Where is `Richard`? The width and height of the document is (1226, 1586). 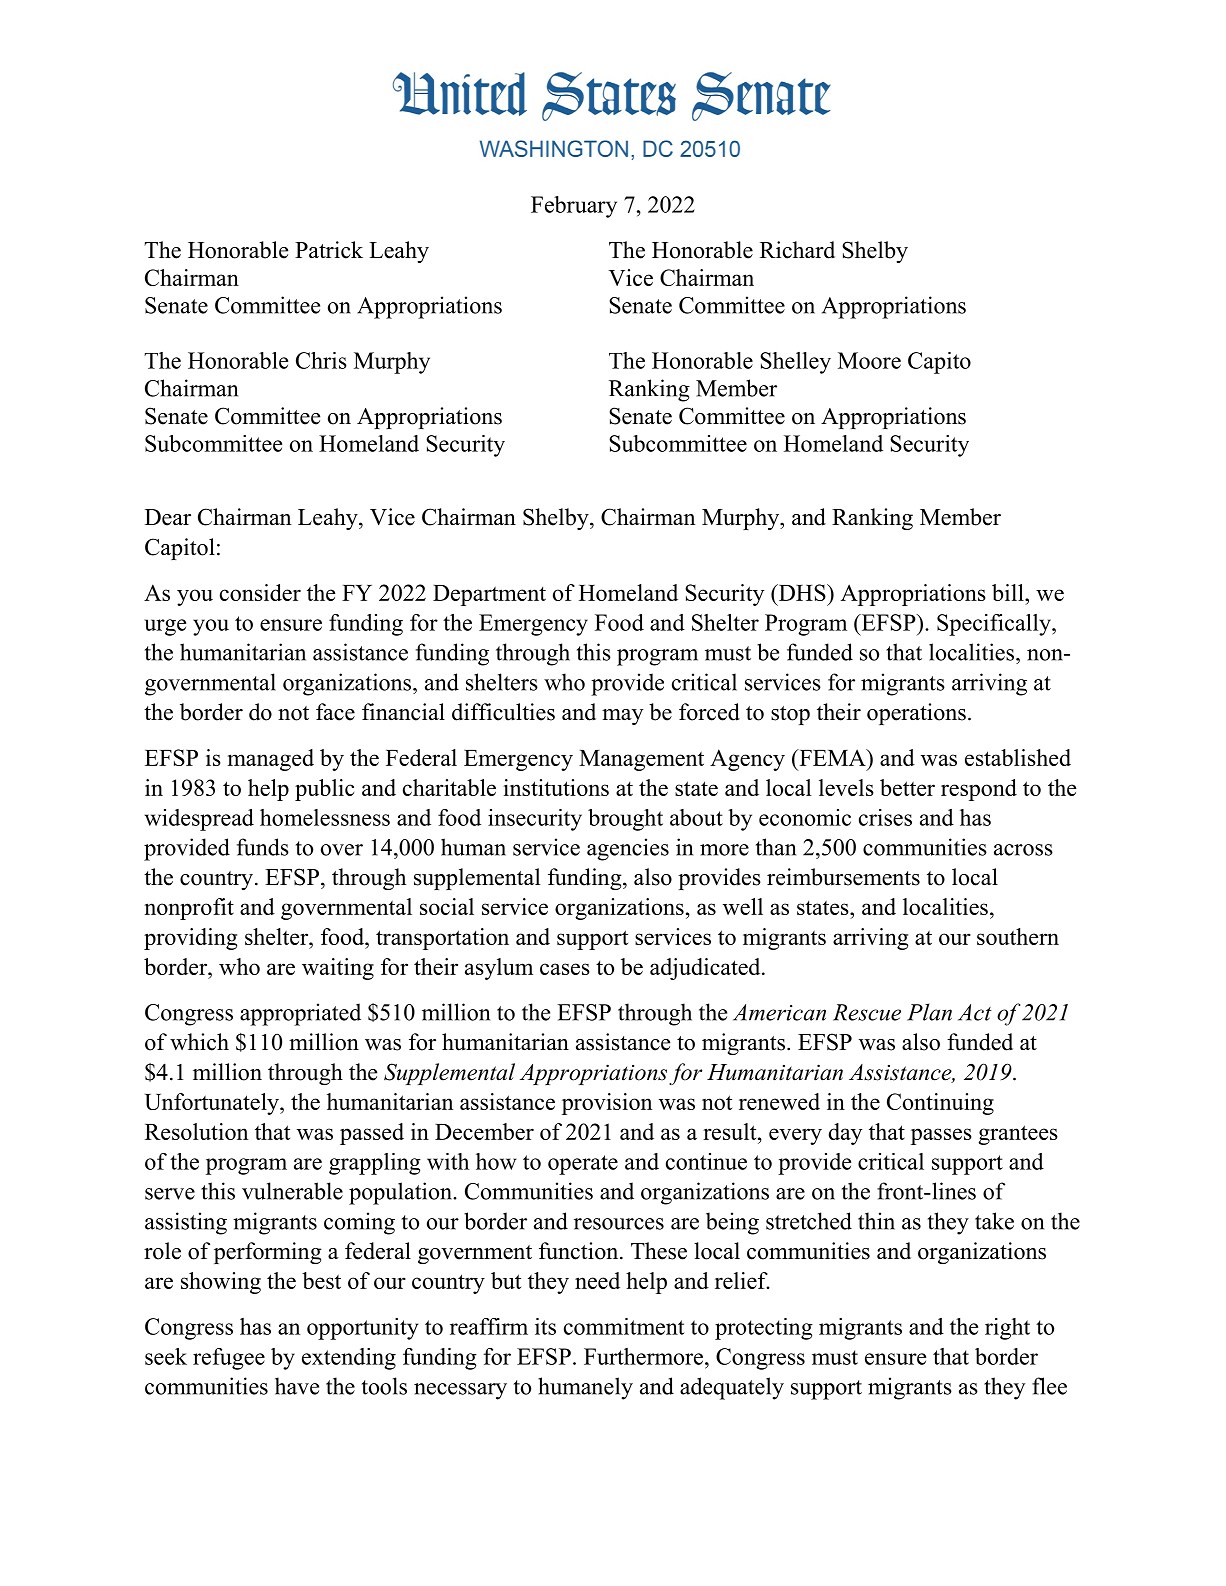
Richard is located at coordinates (797, 250).
